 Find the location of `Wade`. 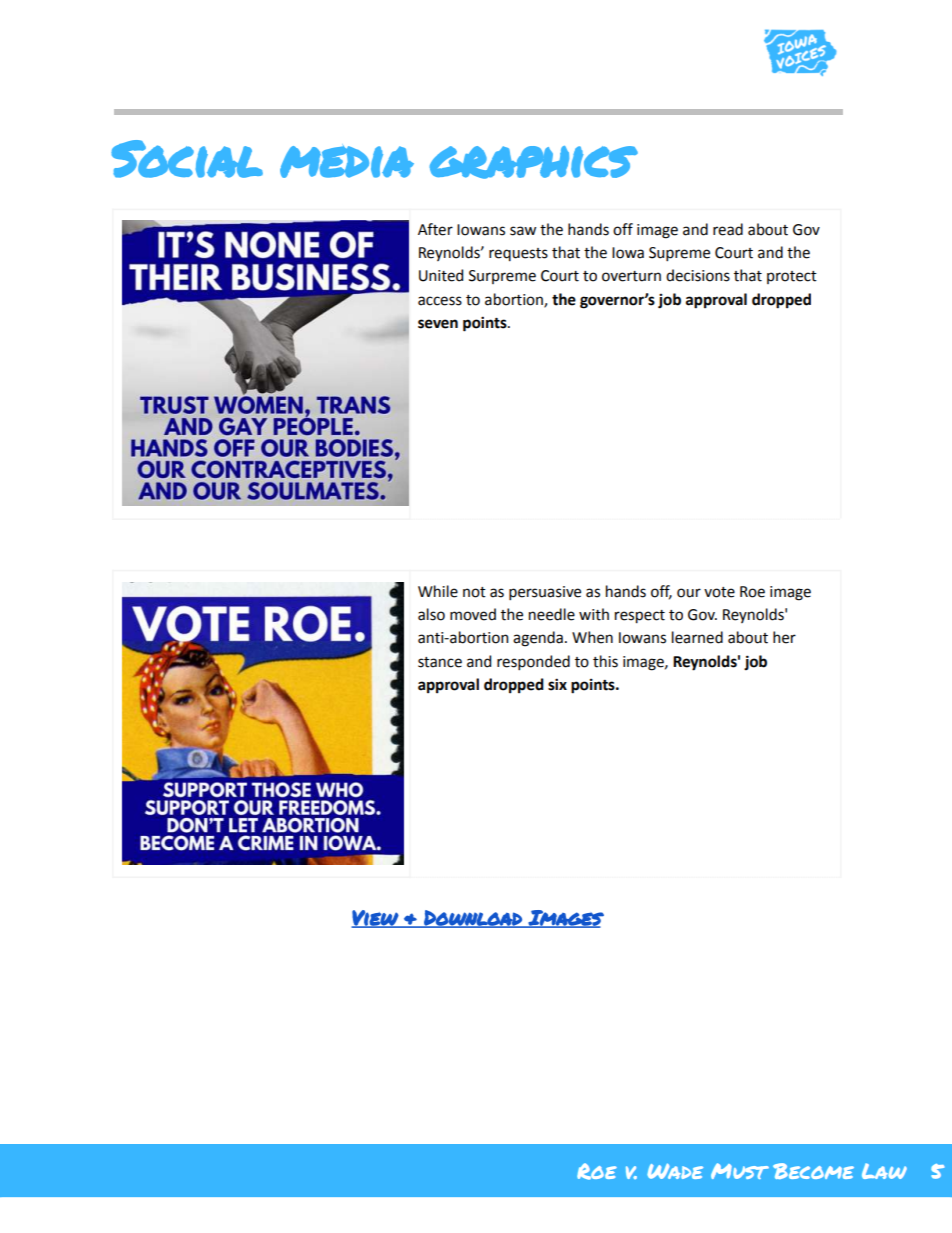

Wade is located at coordinates (675, 1171).
